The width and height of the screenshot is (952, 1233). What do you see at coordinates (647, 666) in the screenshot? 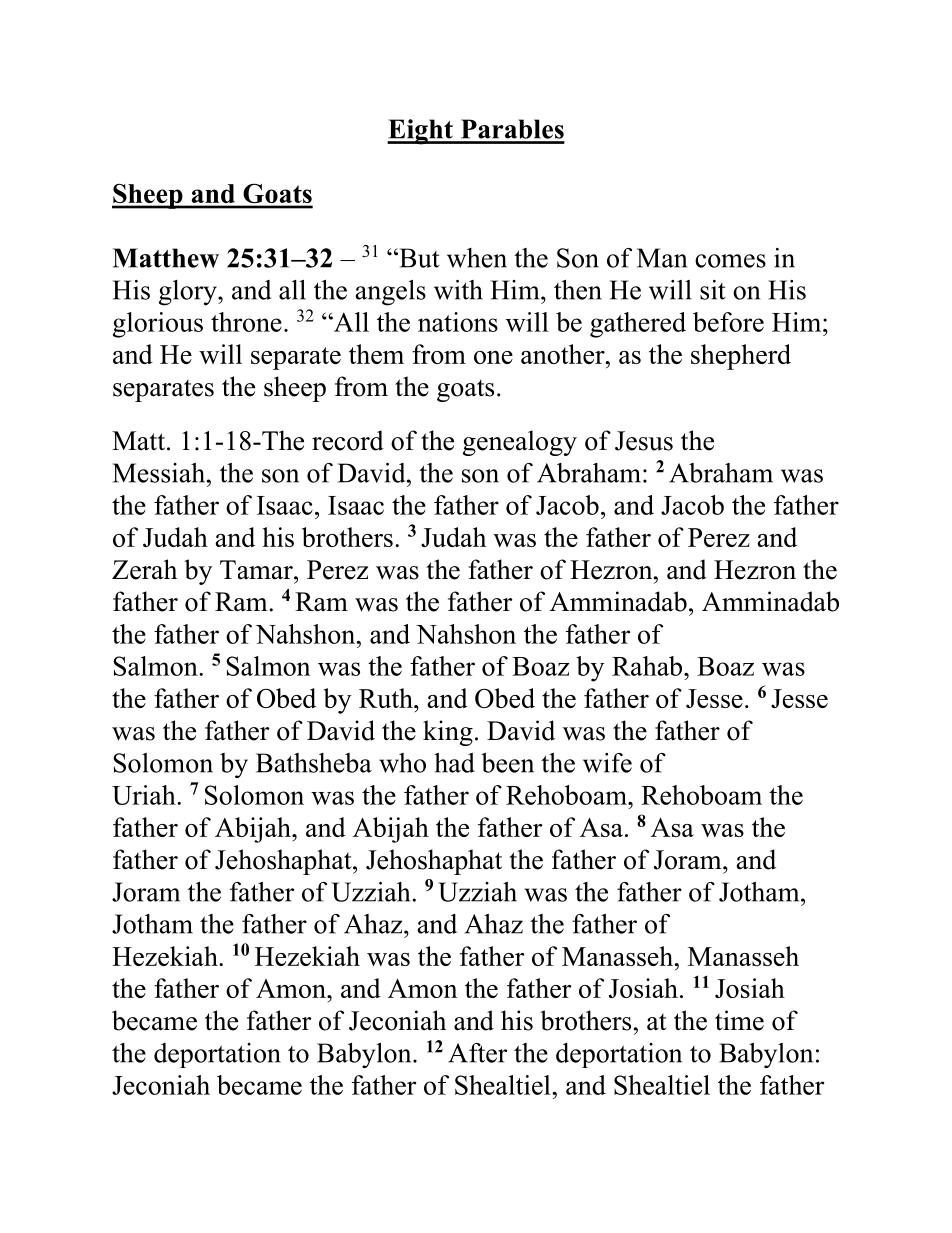
I see `Rahab` at bounding box center [647, 666].
